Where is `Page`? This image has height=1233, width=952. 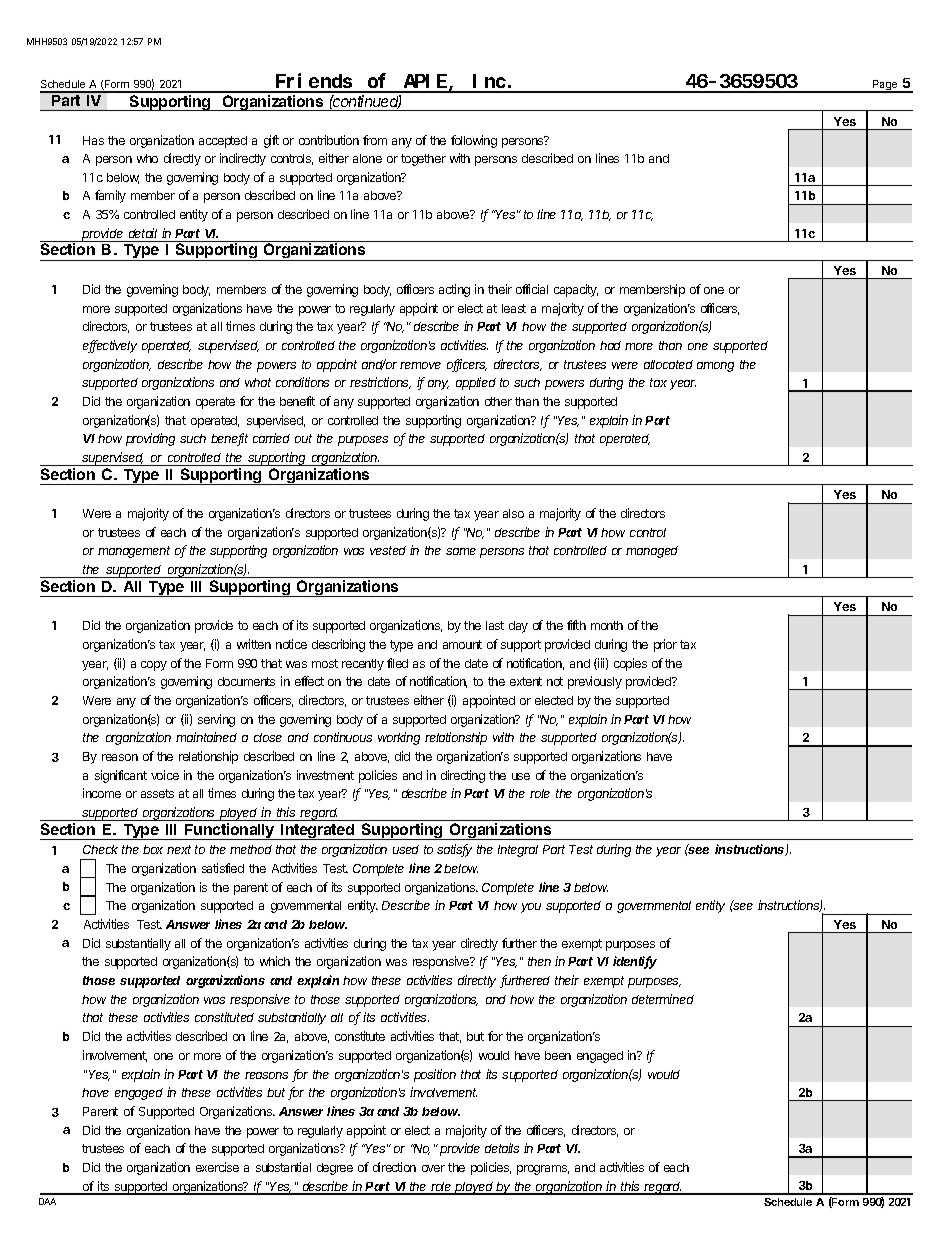 Page is located at coordinates (885, 86).
